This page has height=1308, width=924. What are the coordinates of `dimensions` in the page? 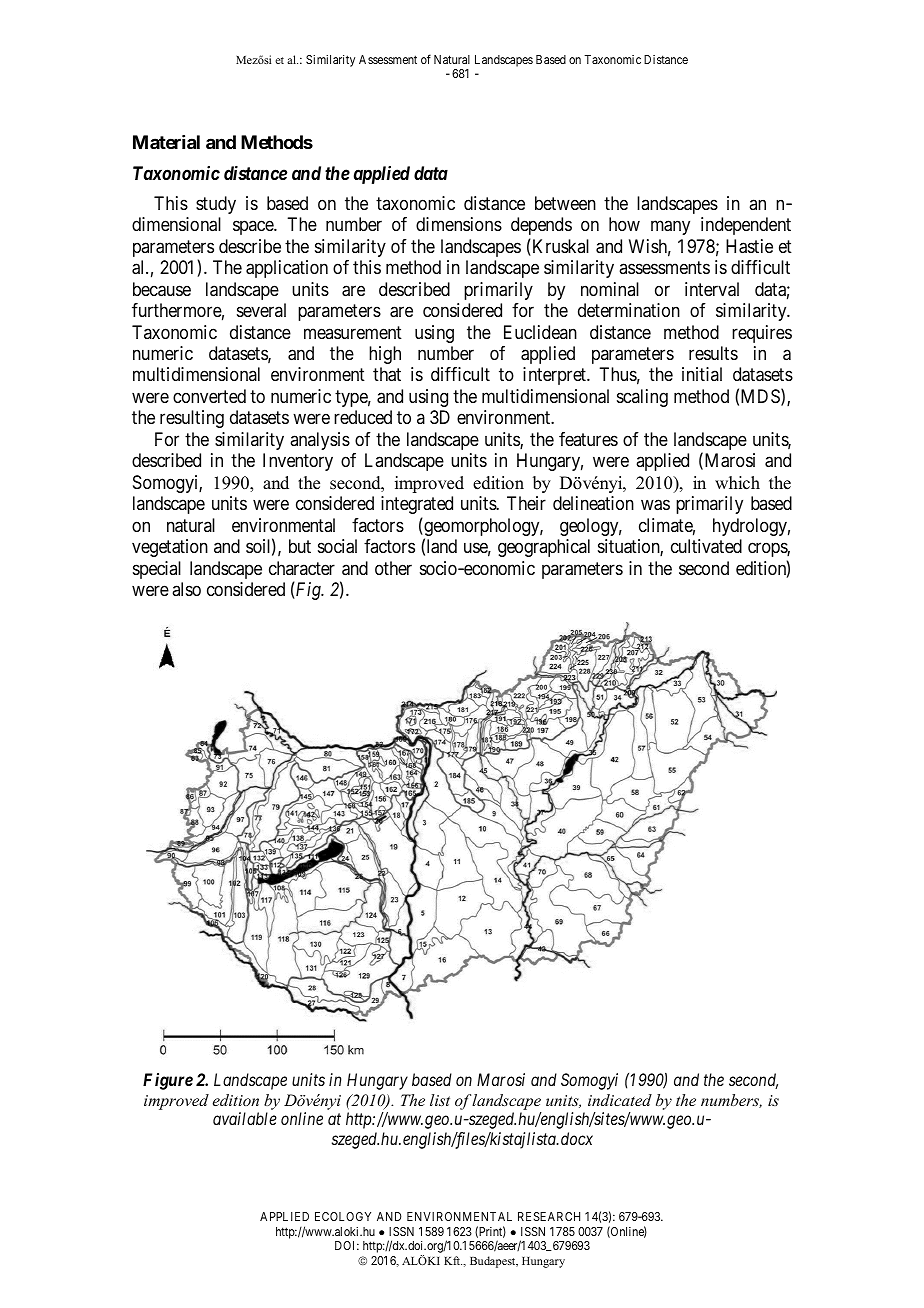 It's located at (459, 224).
